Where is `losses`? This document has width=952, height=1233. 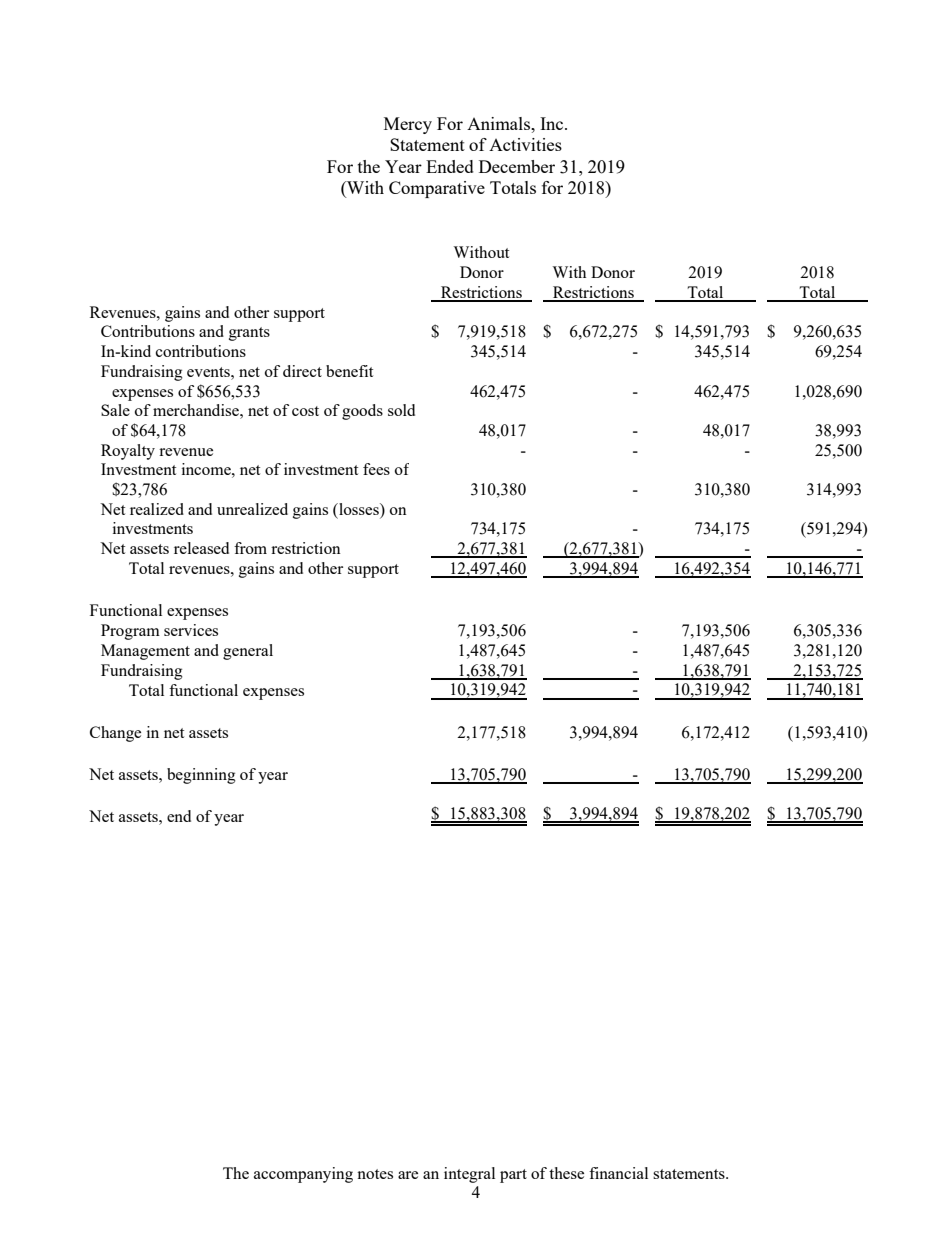
losses is located at coordinates (359, 509).
